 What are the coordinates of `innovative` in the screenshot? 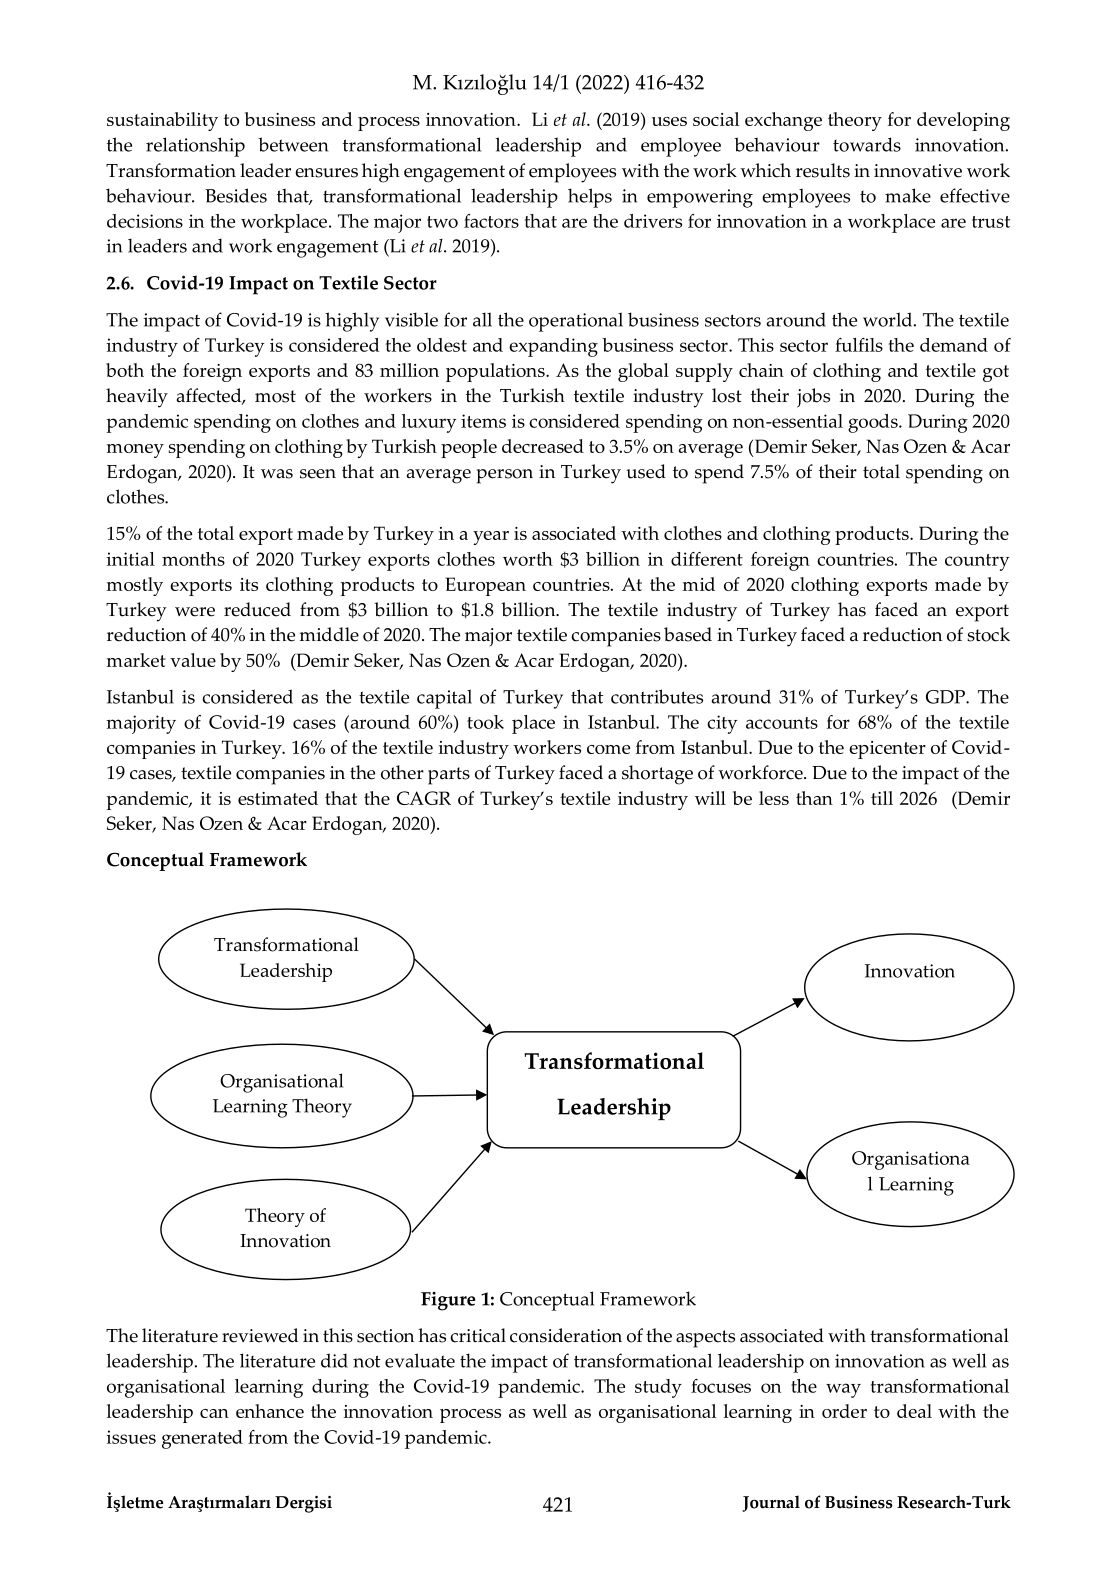 It's located at (918, 171).
